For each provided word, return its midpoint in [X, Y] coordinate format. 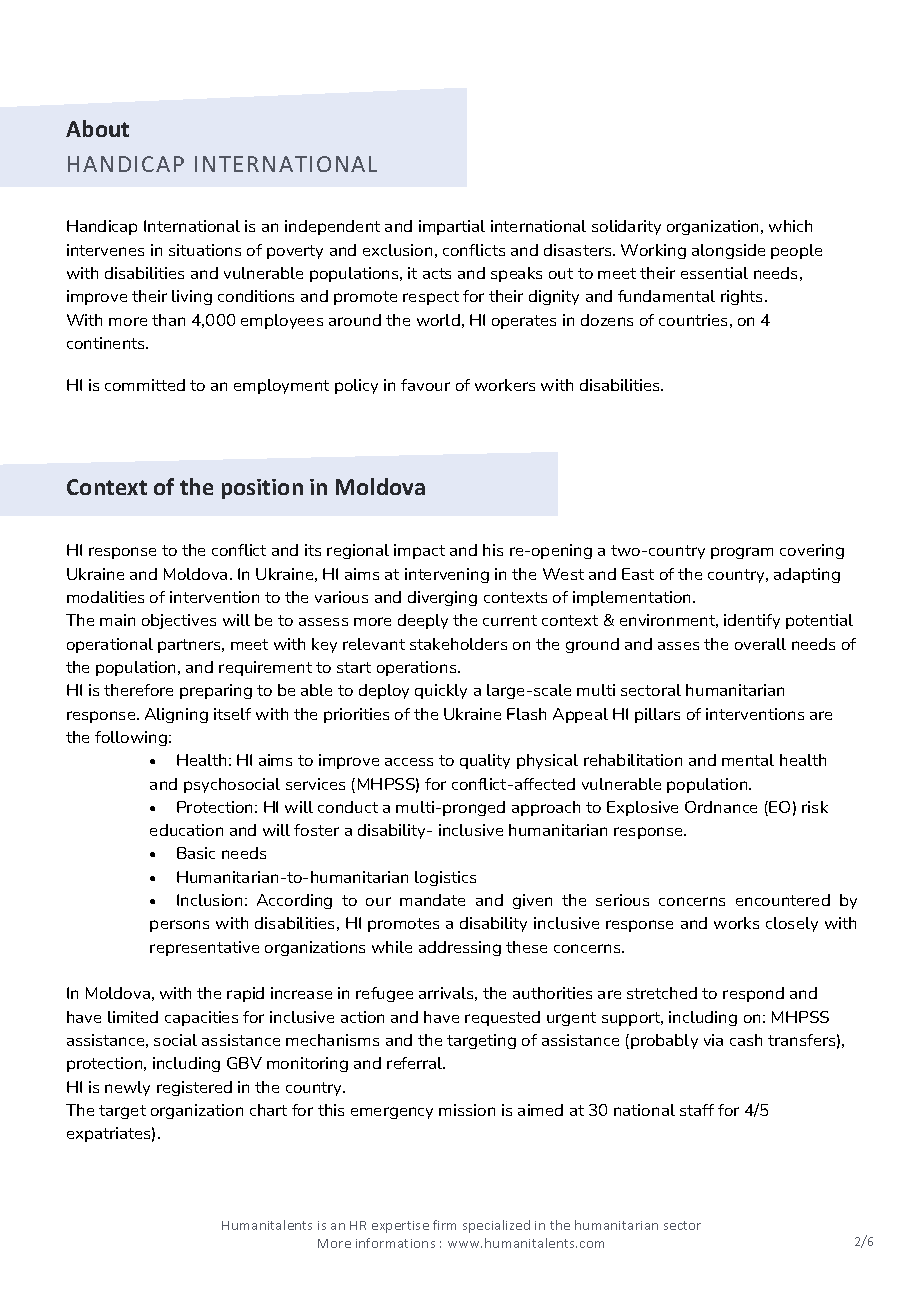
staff [697, 1110]
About [97, 128]
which [790, 226]
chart [268, 1110]
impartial [452, 227]
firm [444, 1225]
